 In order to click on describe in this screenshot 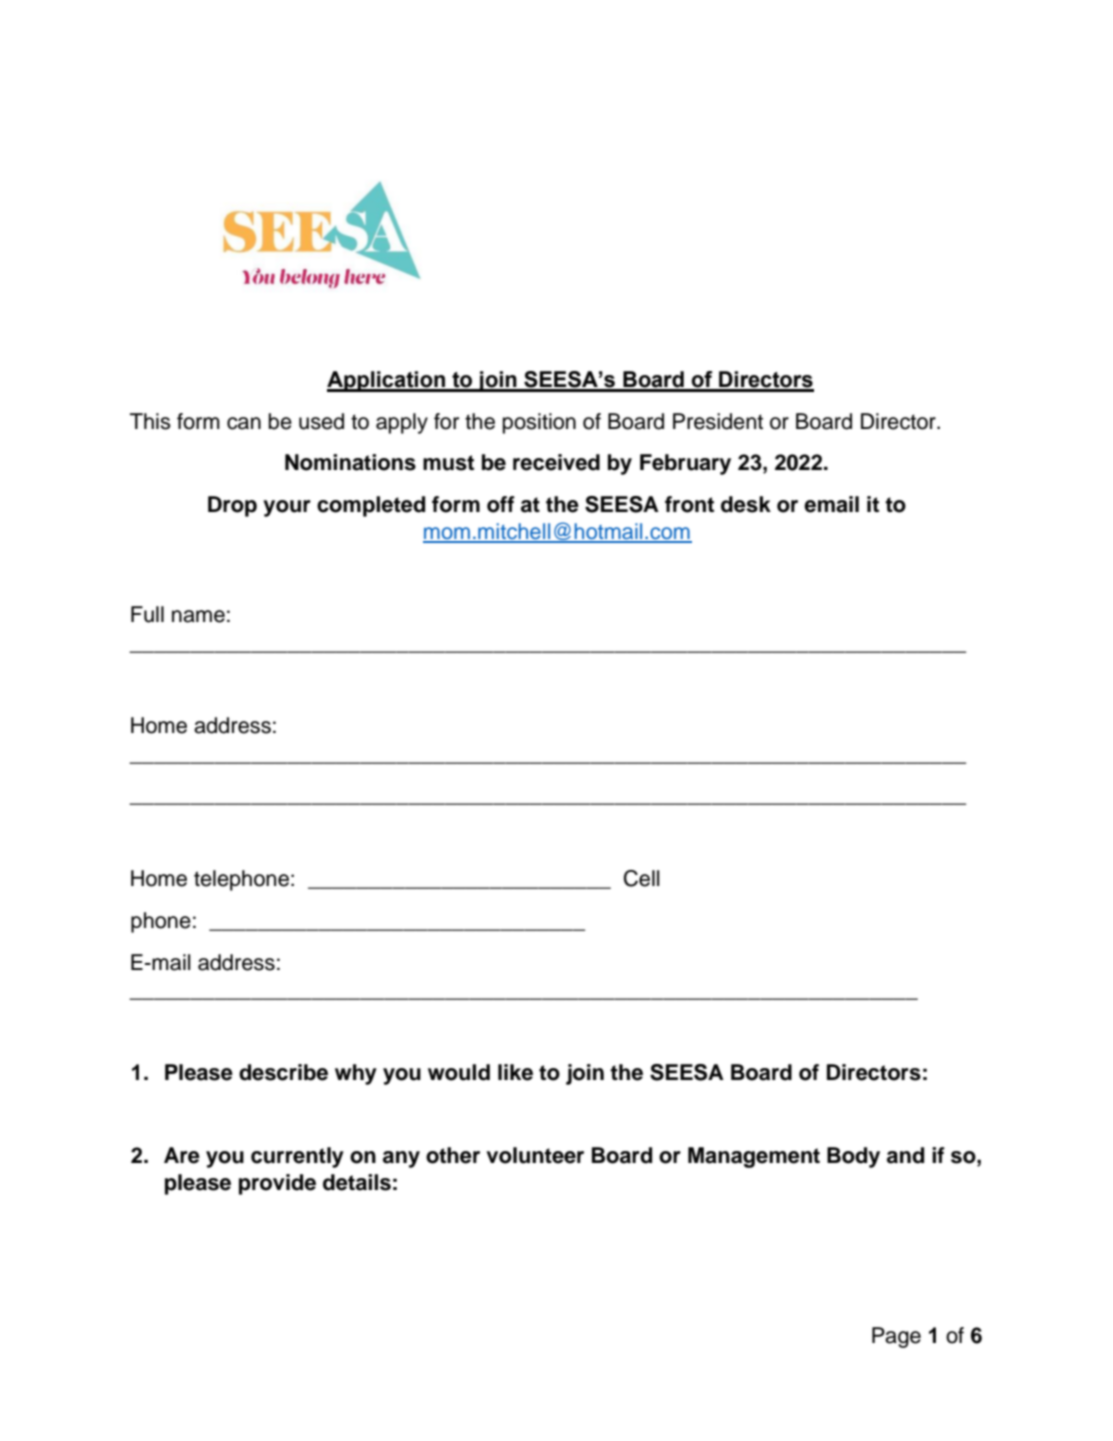, I will do `click(283, 1072)`.
